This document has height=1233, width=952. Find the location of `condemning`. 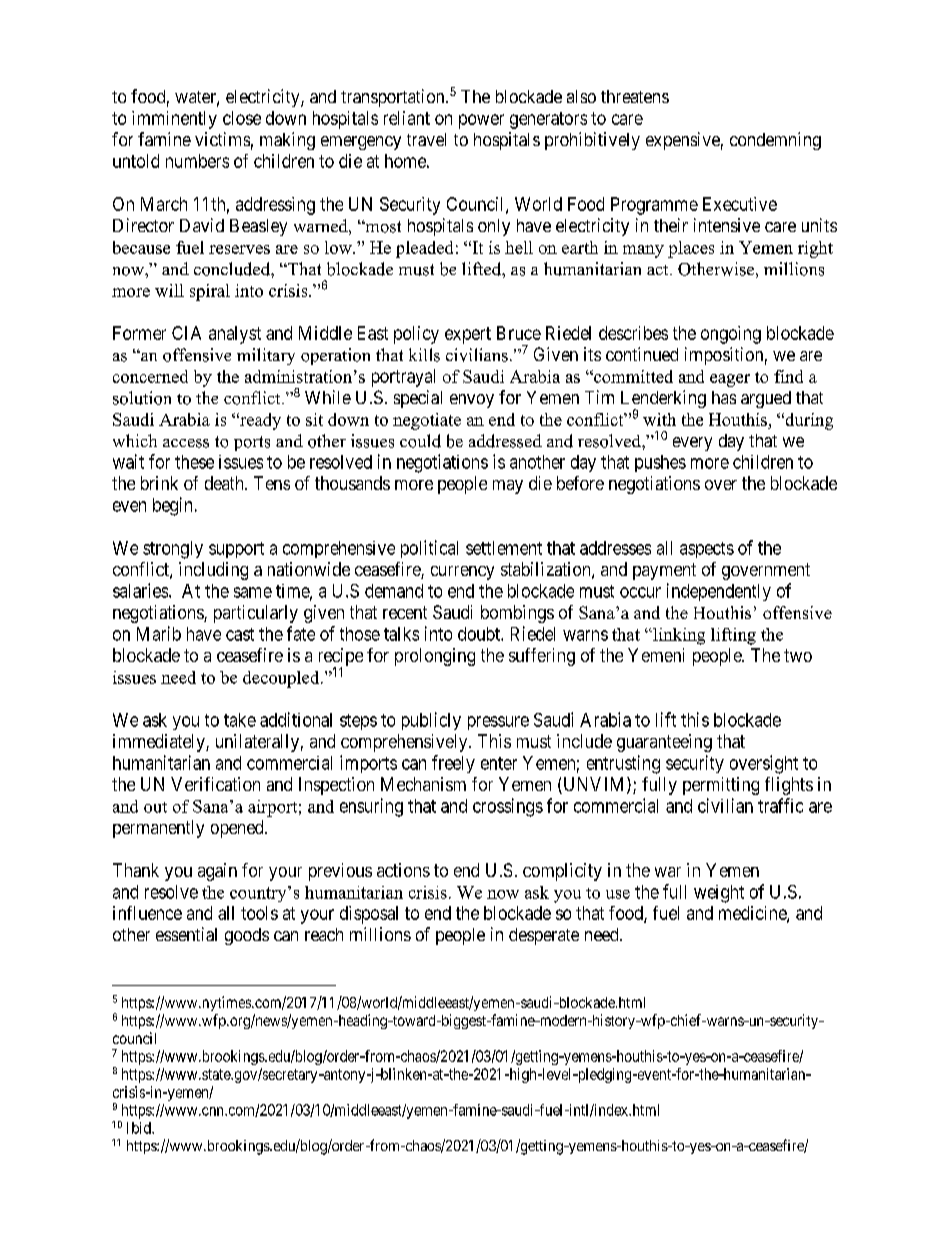

condemning is located at coordinates (775, 141).
